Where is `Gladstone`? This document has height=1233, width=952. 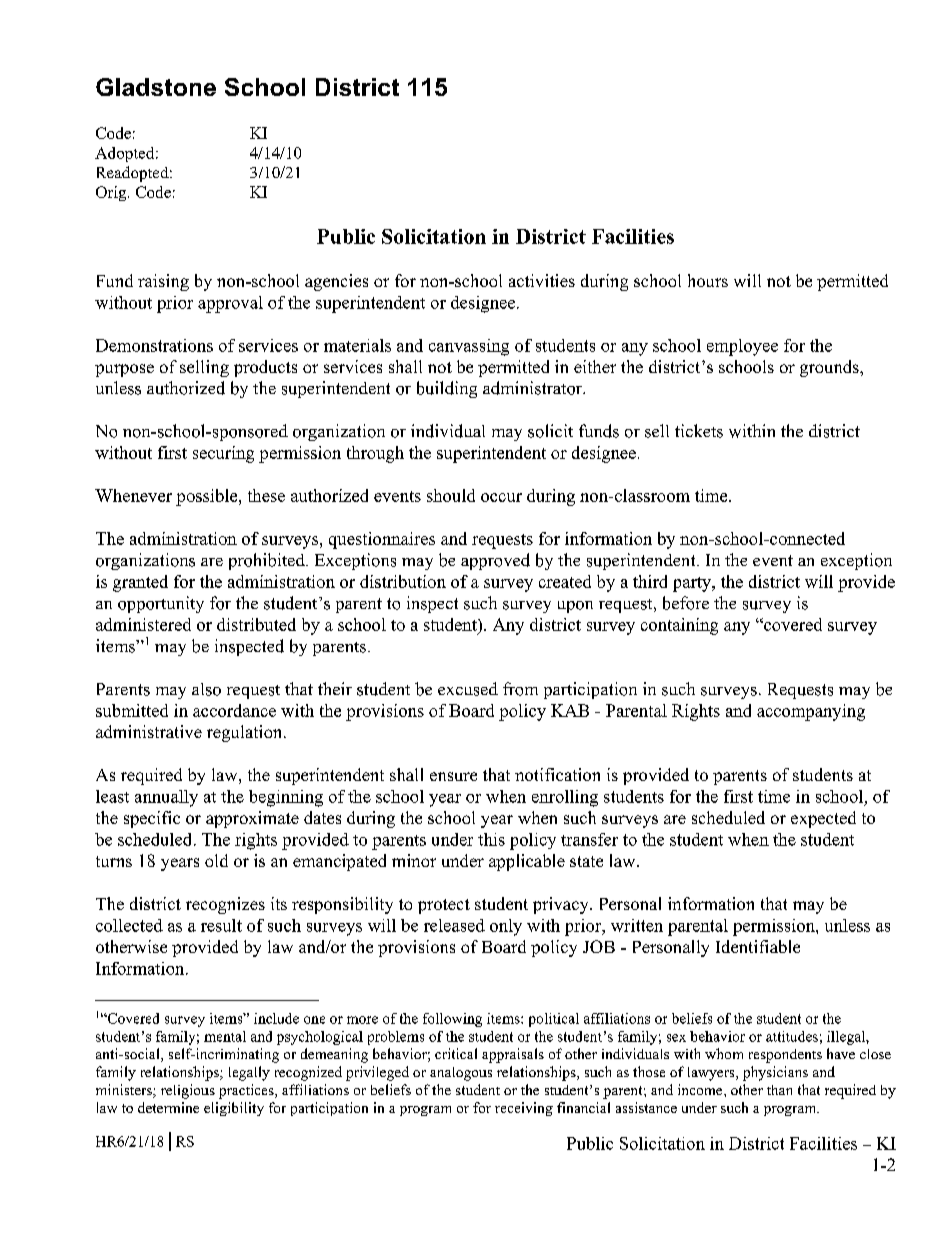 Gladstone is located at coordinates (156, 87).
